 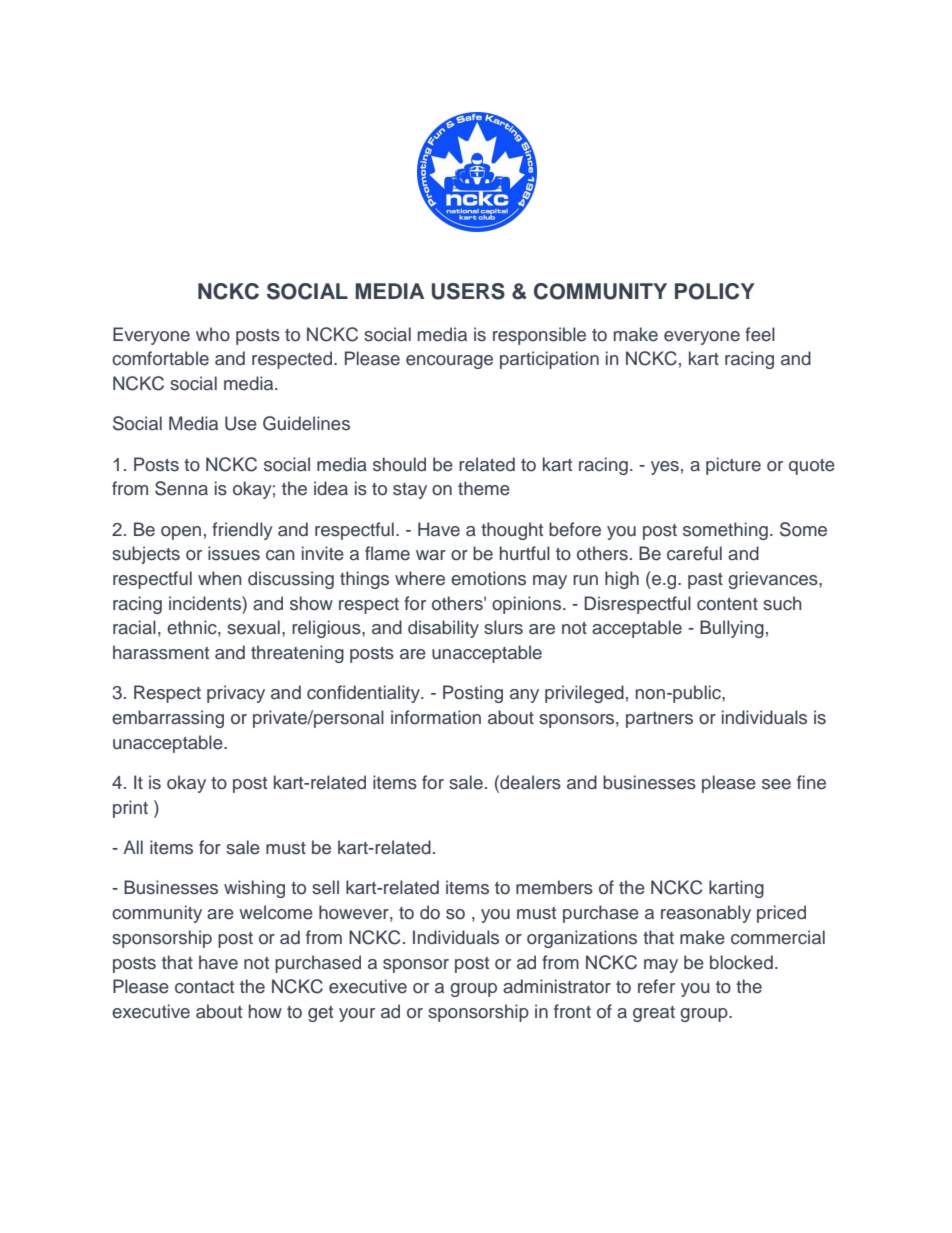 I want to click on who, so click(x=213, y=334).
